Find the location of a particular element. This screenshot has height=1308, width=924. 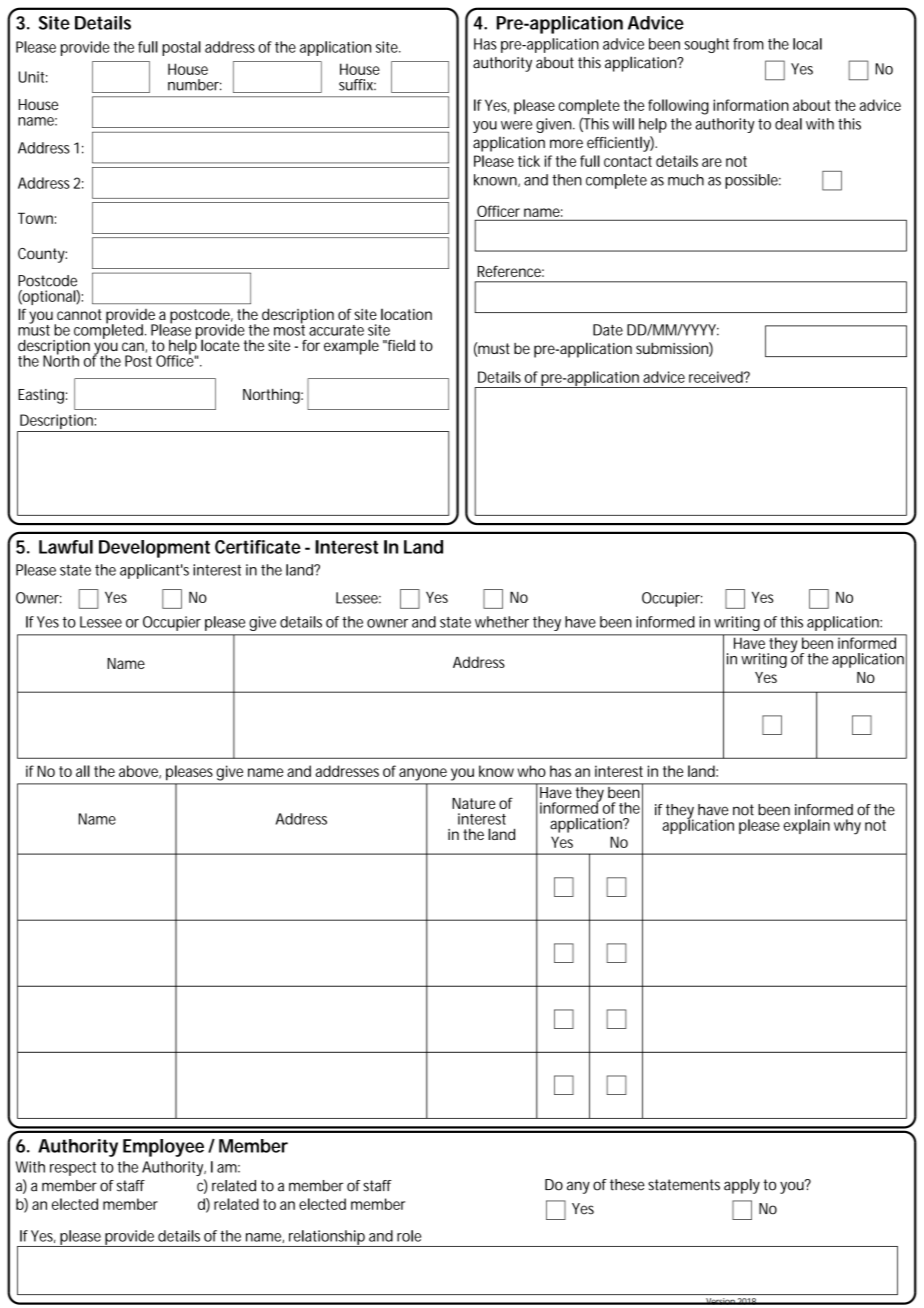

suffix is located at coordinates (357, 85).
